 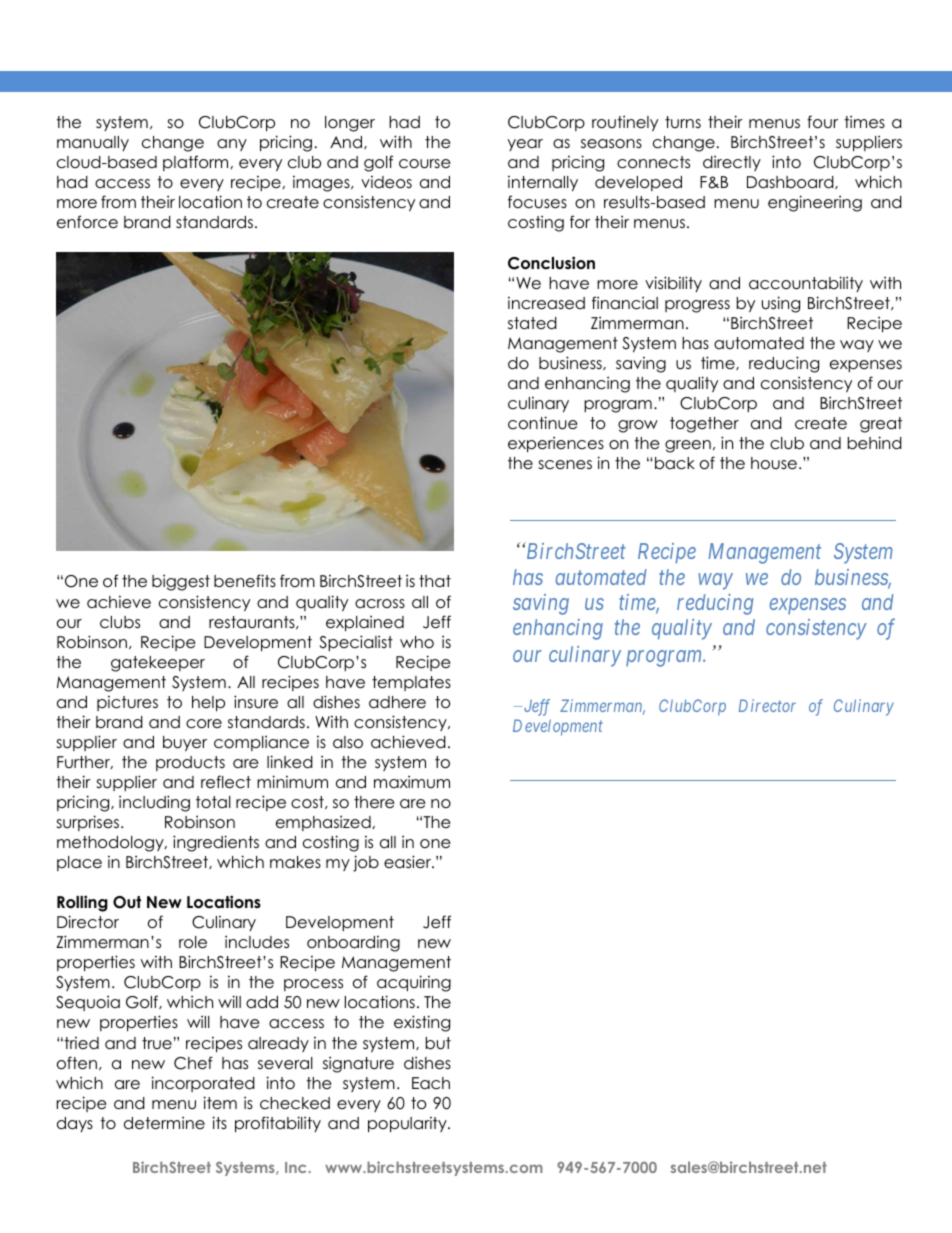 I want to click on easier, so click(x=409, y=862).
